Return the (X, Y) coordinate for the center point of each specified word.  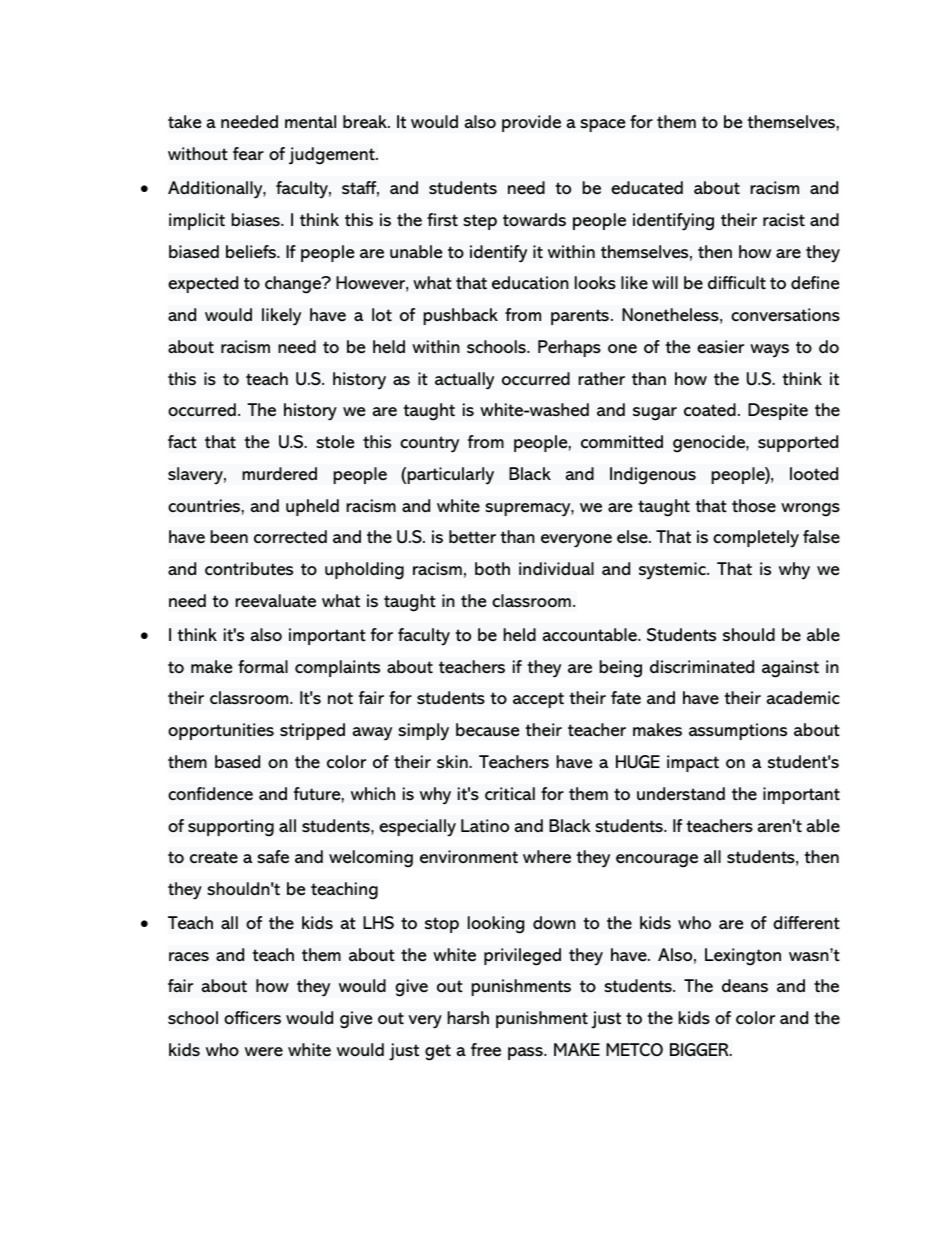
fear (248, 154)
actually (464, 381)
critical (510, 793)
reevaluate (276, 601)
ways (769, 351)
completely (756, 539)
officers (252, 1017)
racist (784, 220)
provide (531, 123)
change (294, 285)
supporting (231, 828)
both (492, 568)
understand (681, 794)
